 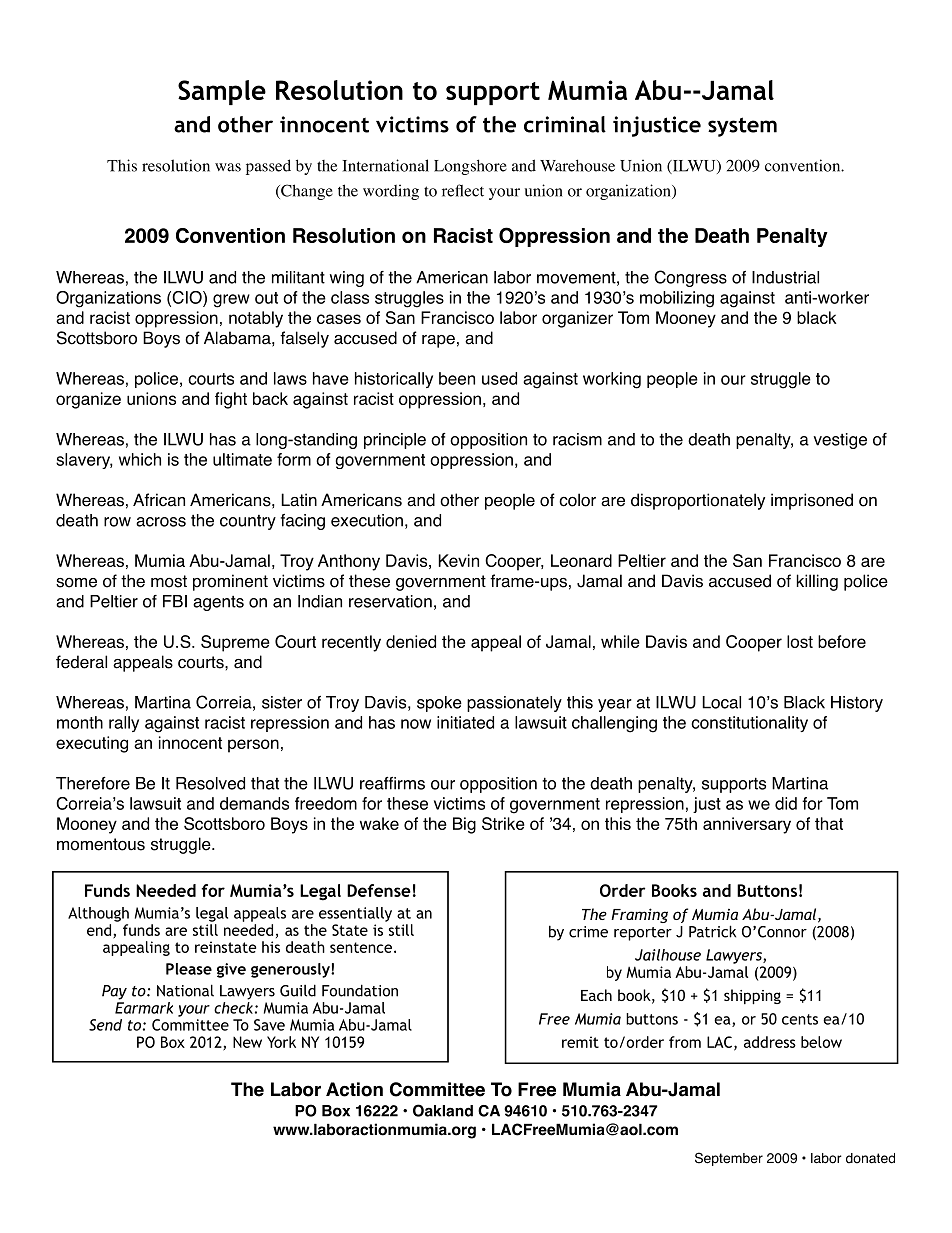 What do you see at coordinates (464, 825) in the screenshot?
I see `Big` at bounding box center [464, 825].
